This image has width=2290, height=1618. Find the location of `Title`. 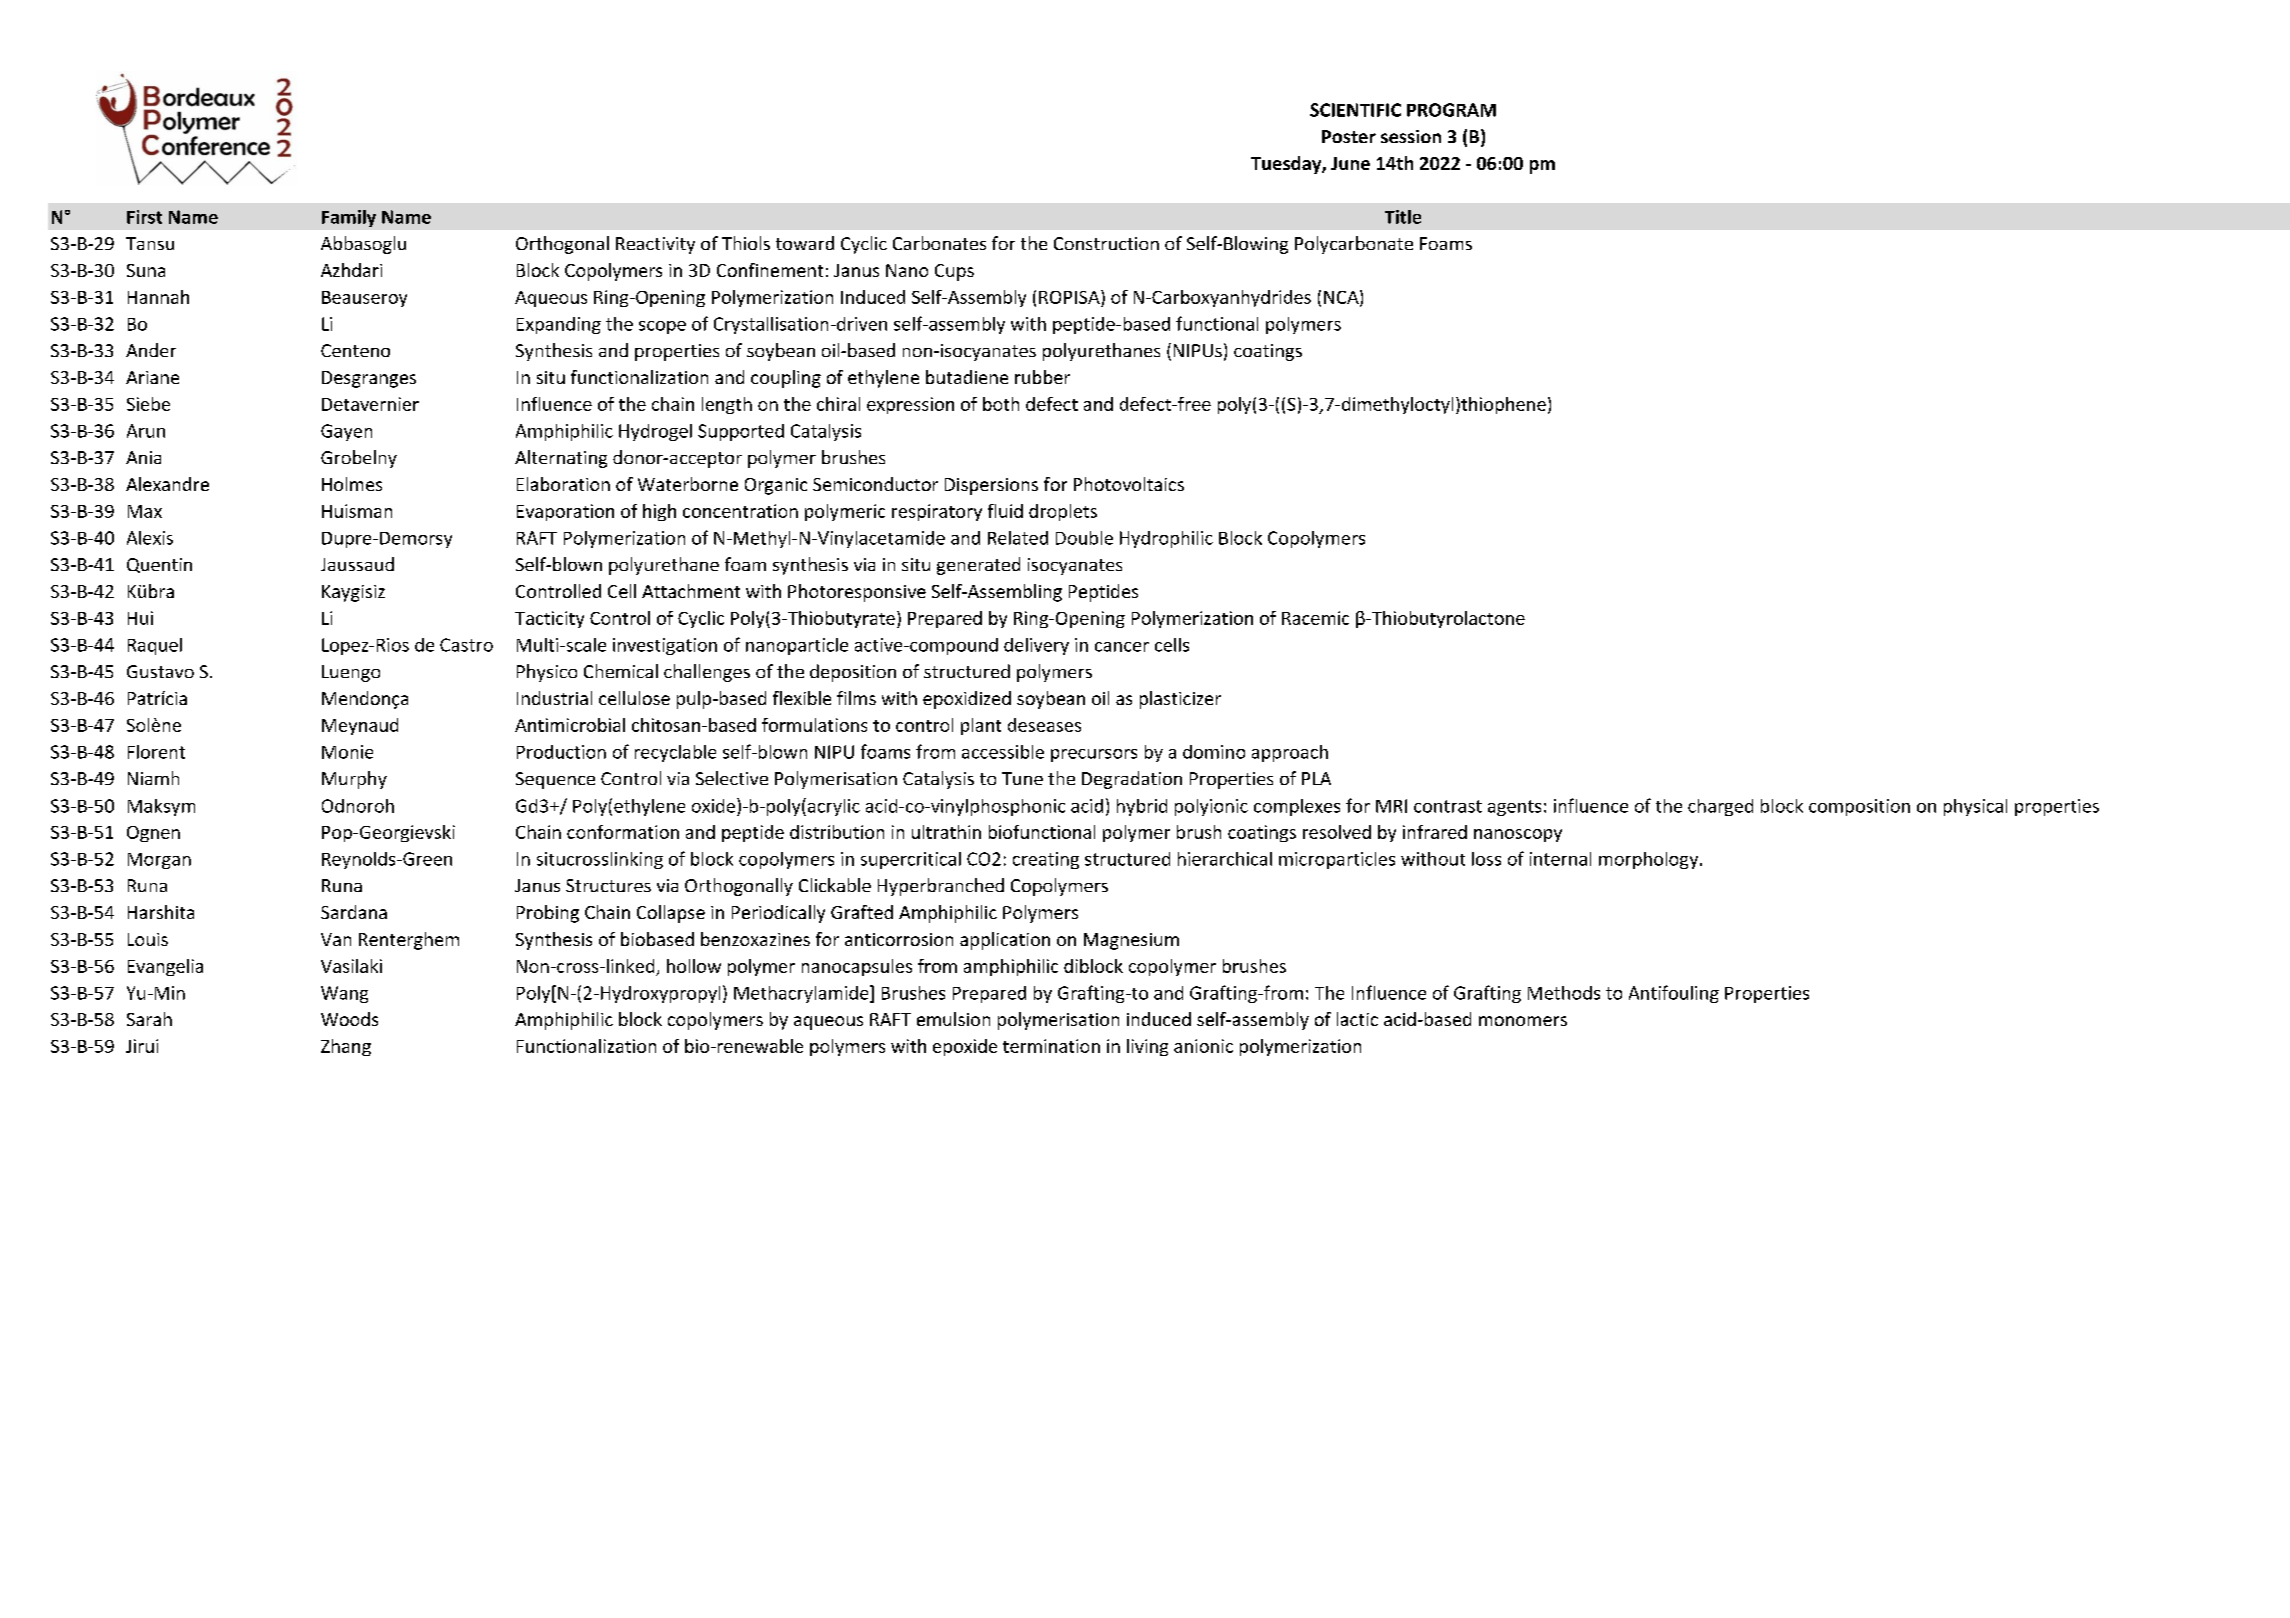

Title is located at coordinates (1403, 217).
